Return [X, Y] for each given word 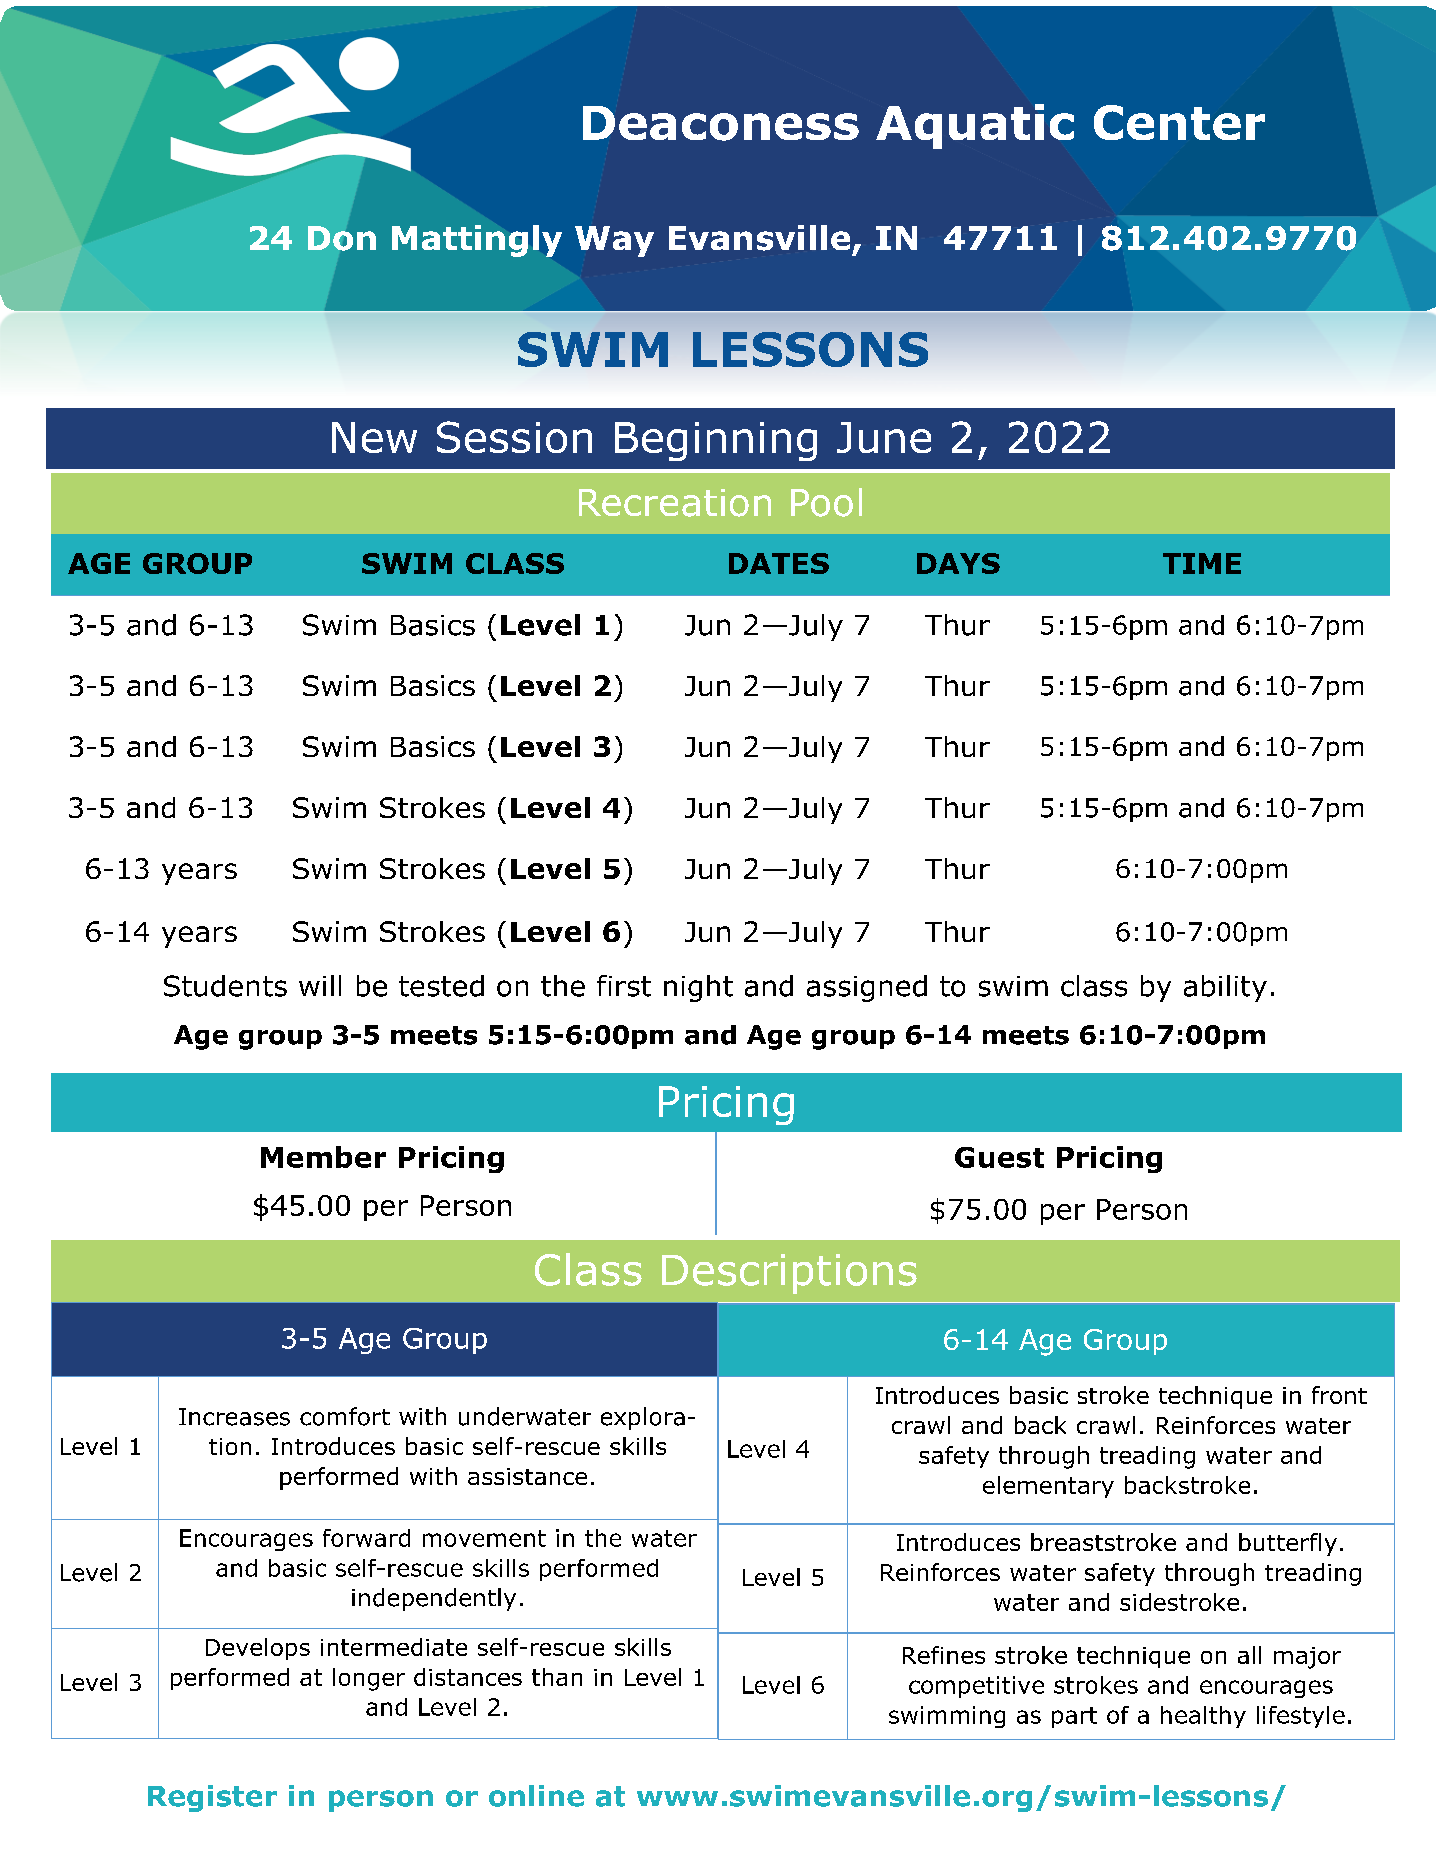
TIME [1202, 563]
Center [1179, 122]
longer [369, 1679]
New [374, 437]
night [698, 988]
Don [342, 238]
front [1339, 1395]
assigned [867, 988]
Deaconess [721, 123]
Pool [826, 502]
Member [323, 1157]
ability [1225, 988]
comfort [345, 1416]
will [320, 985]
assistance [527, 1476]
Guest [999, 1157]
